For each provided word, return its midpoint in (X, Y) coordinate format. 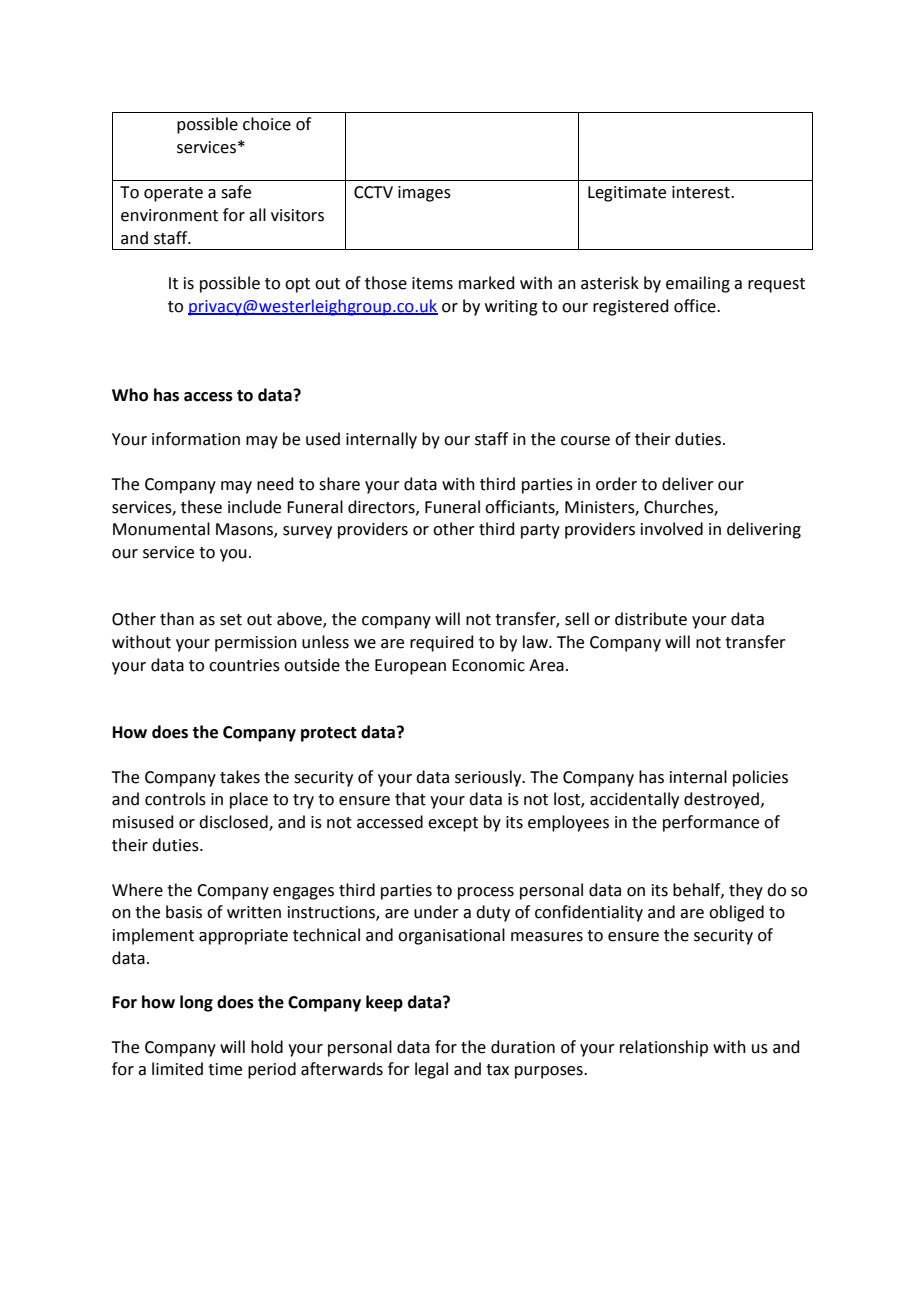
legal (431, 1070)
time (225, 1069)
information (196, 439)
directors (382, 507)
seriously (489, 778)
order (616, 484)
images (424, 194)
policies (760, 778)
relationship (664, 1048)
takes (240, 777)
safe (236, 192)
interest (702, 192)
